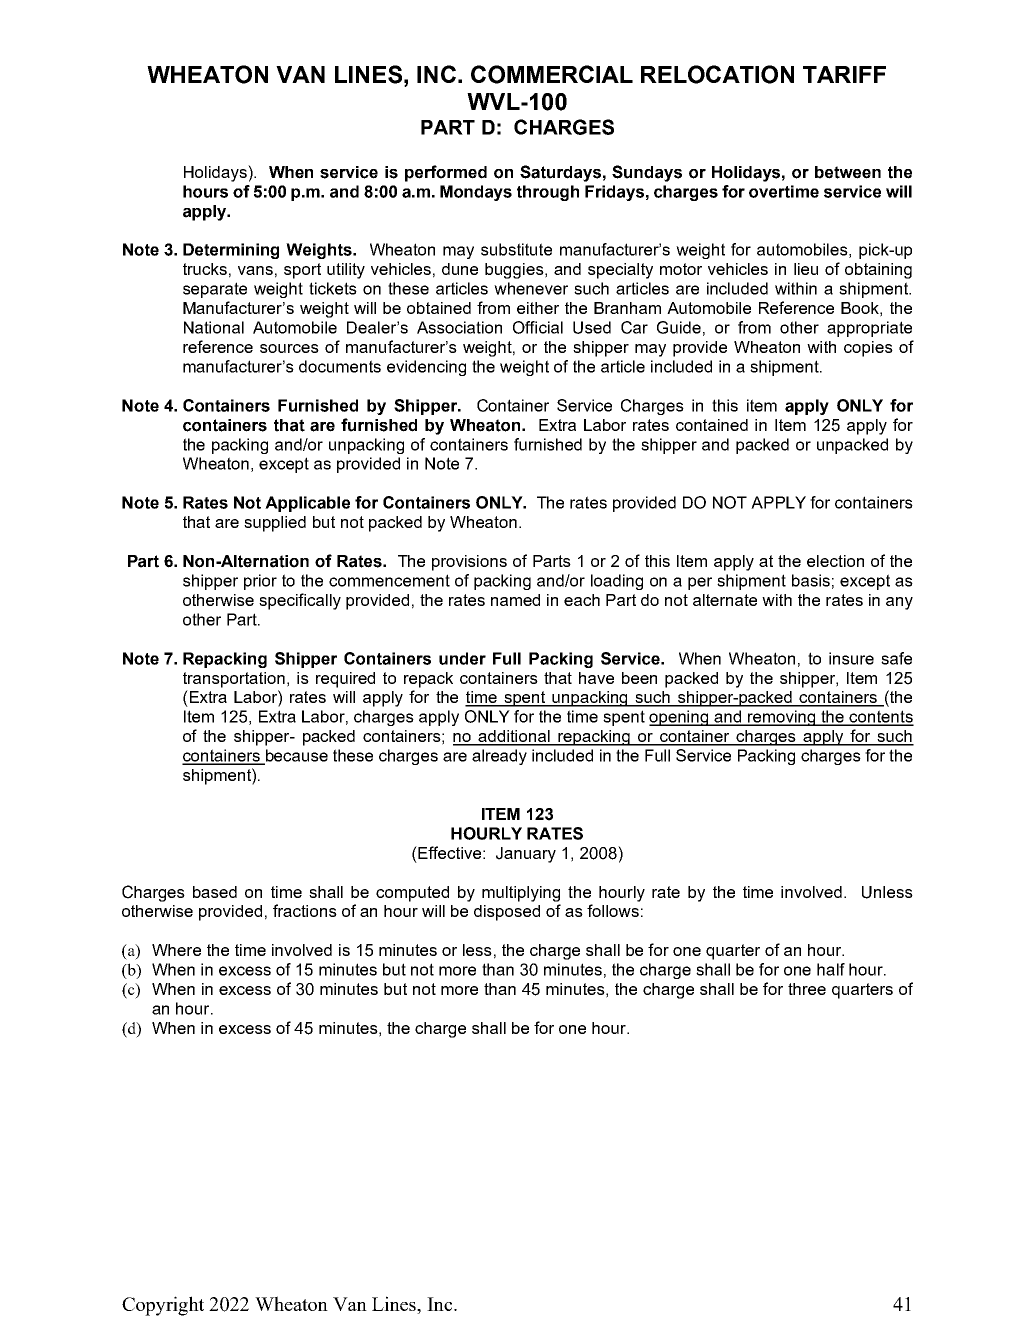 Image resolution: width=1035 pixels, height=1340 pixels. Describe the element at coordinates (231, 251) in the screenshot. I see `Determining` at that location.
